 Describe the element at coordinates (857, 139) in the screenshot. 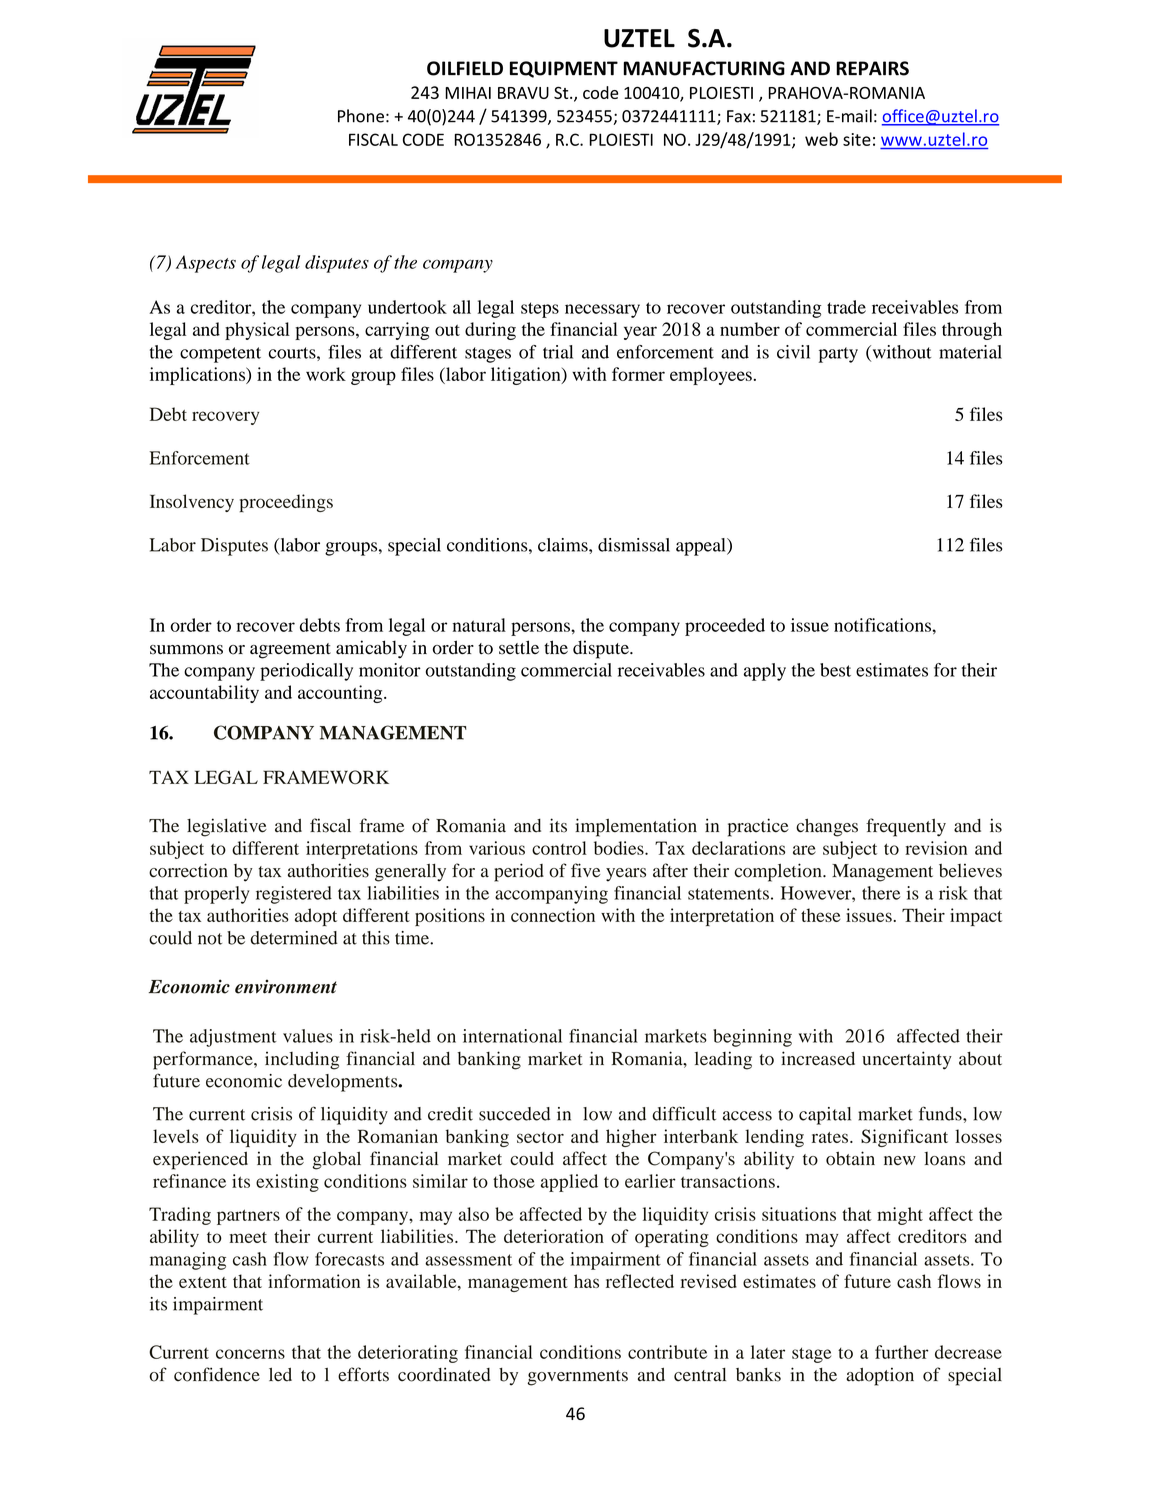

I see `site` at that location.
